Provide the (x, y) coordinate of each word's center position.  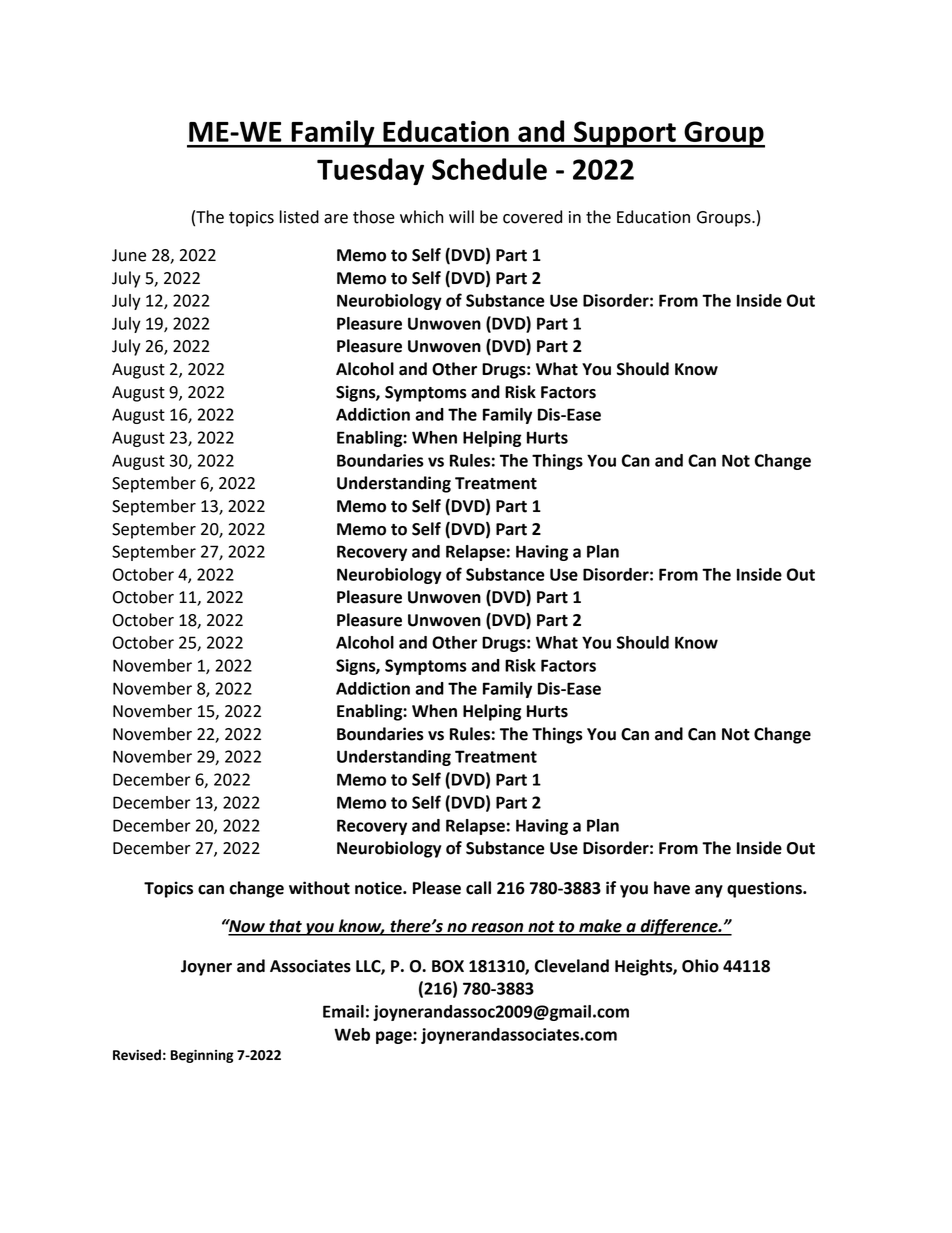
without (319, 888)
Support (625, 134)
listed (299, 217)
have (672, 888)
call (478, 888)
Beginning (202, 1056)
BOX (448, 966)
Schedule (489, 169)
